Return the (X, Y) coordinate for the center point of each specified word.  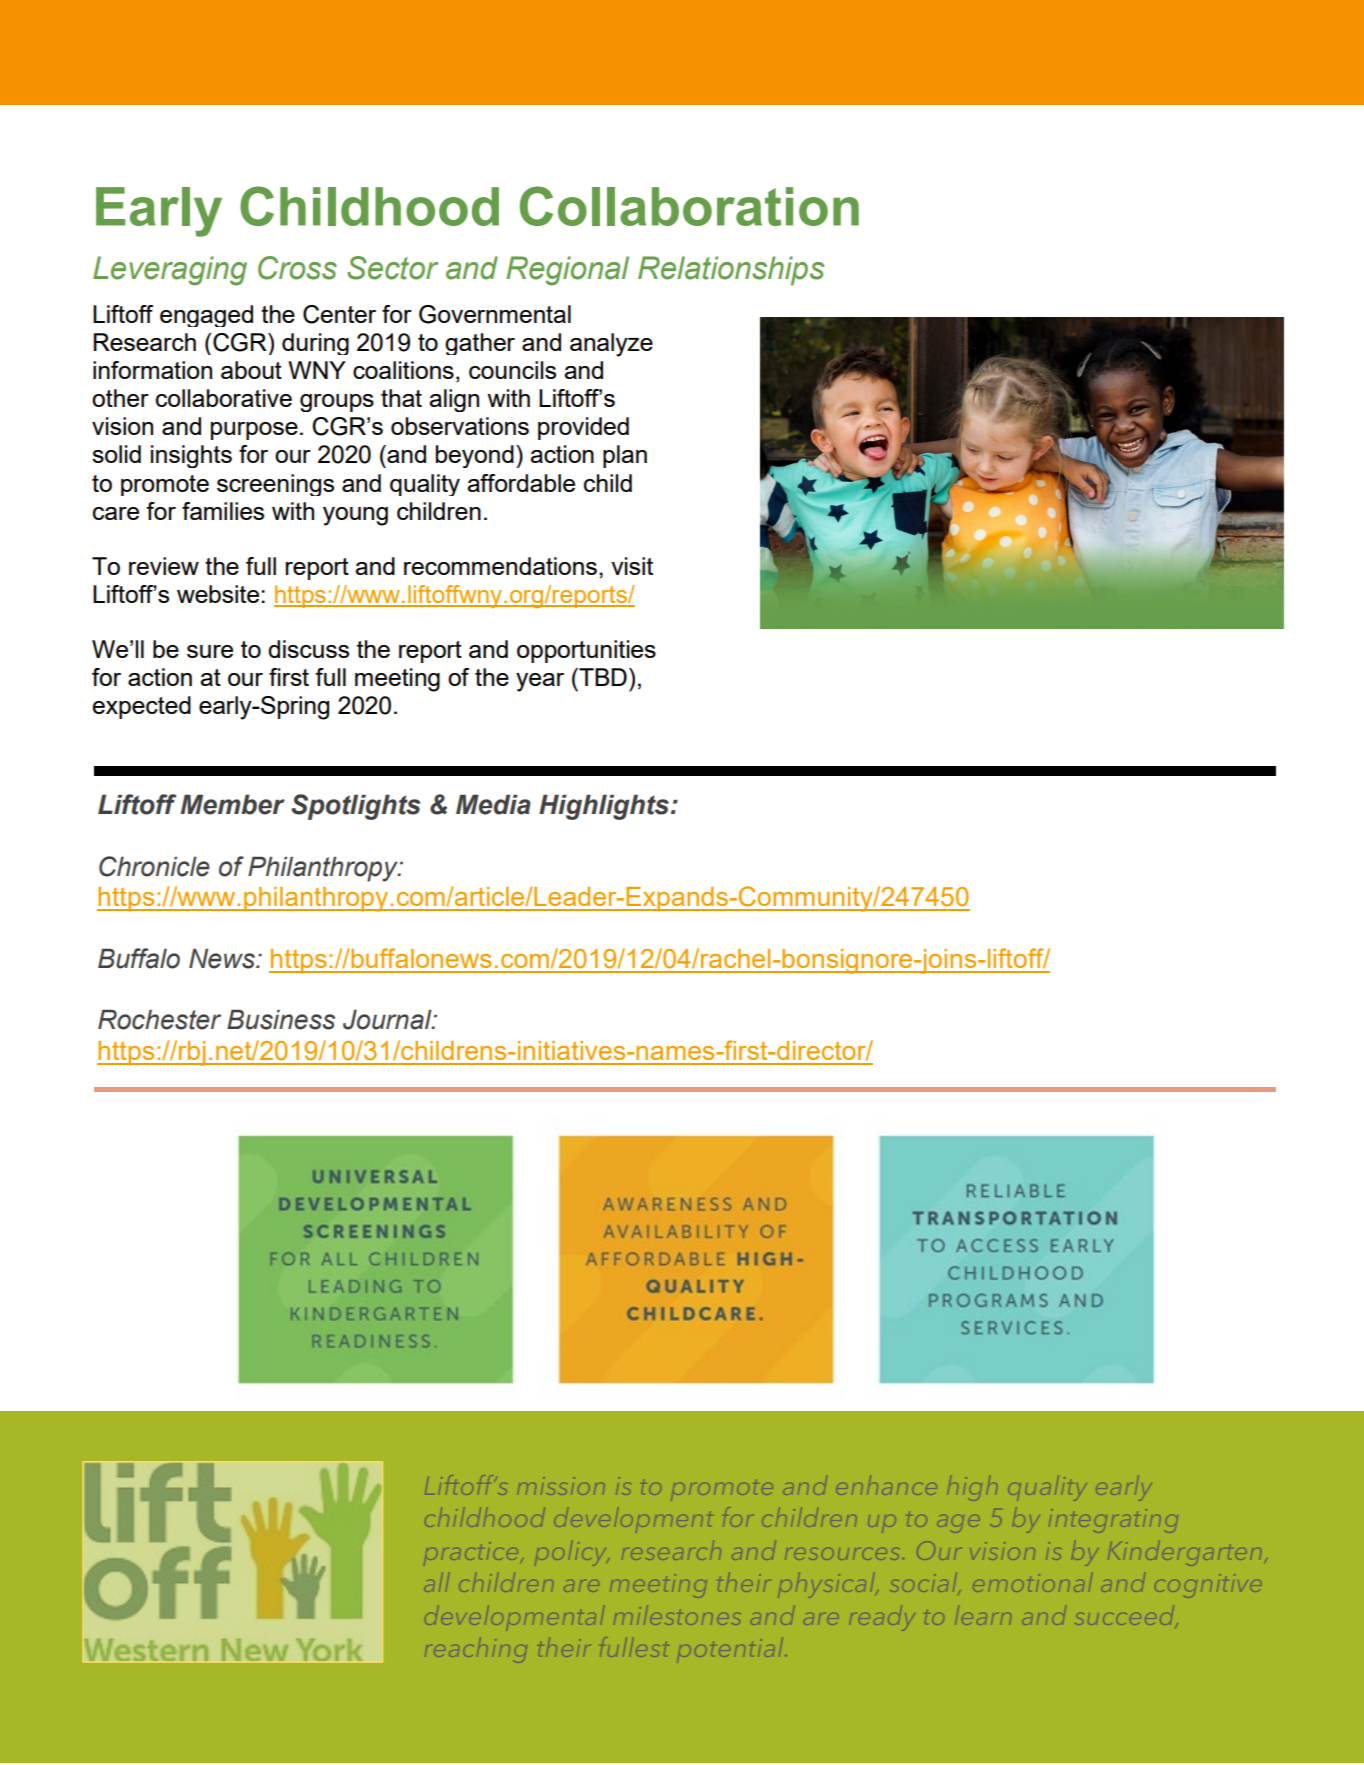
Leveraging (170, 271)
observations (460, 426)
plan (625, 456)
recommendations (500, 566)
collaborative (224, 398)
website (219, 594)
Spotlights (355, 807)
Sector (392, 268)
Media (493, 805)
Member (233, 805)
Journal (388, 1020)
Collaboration (689, 206)
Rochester (159, 1020)
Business (281, 1020)
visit (632, 566)
